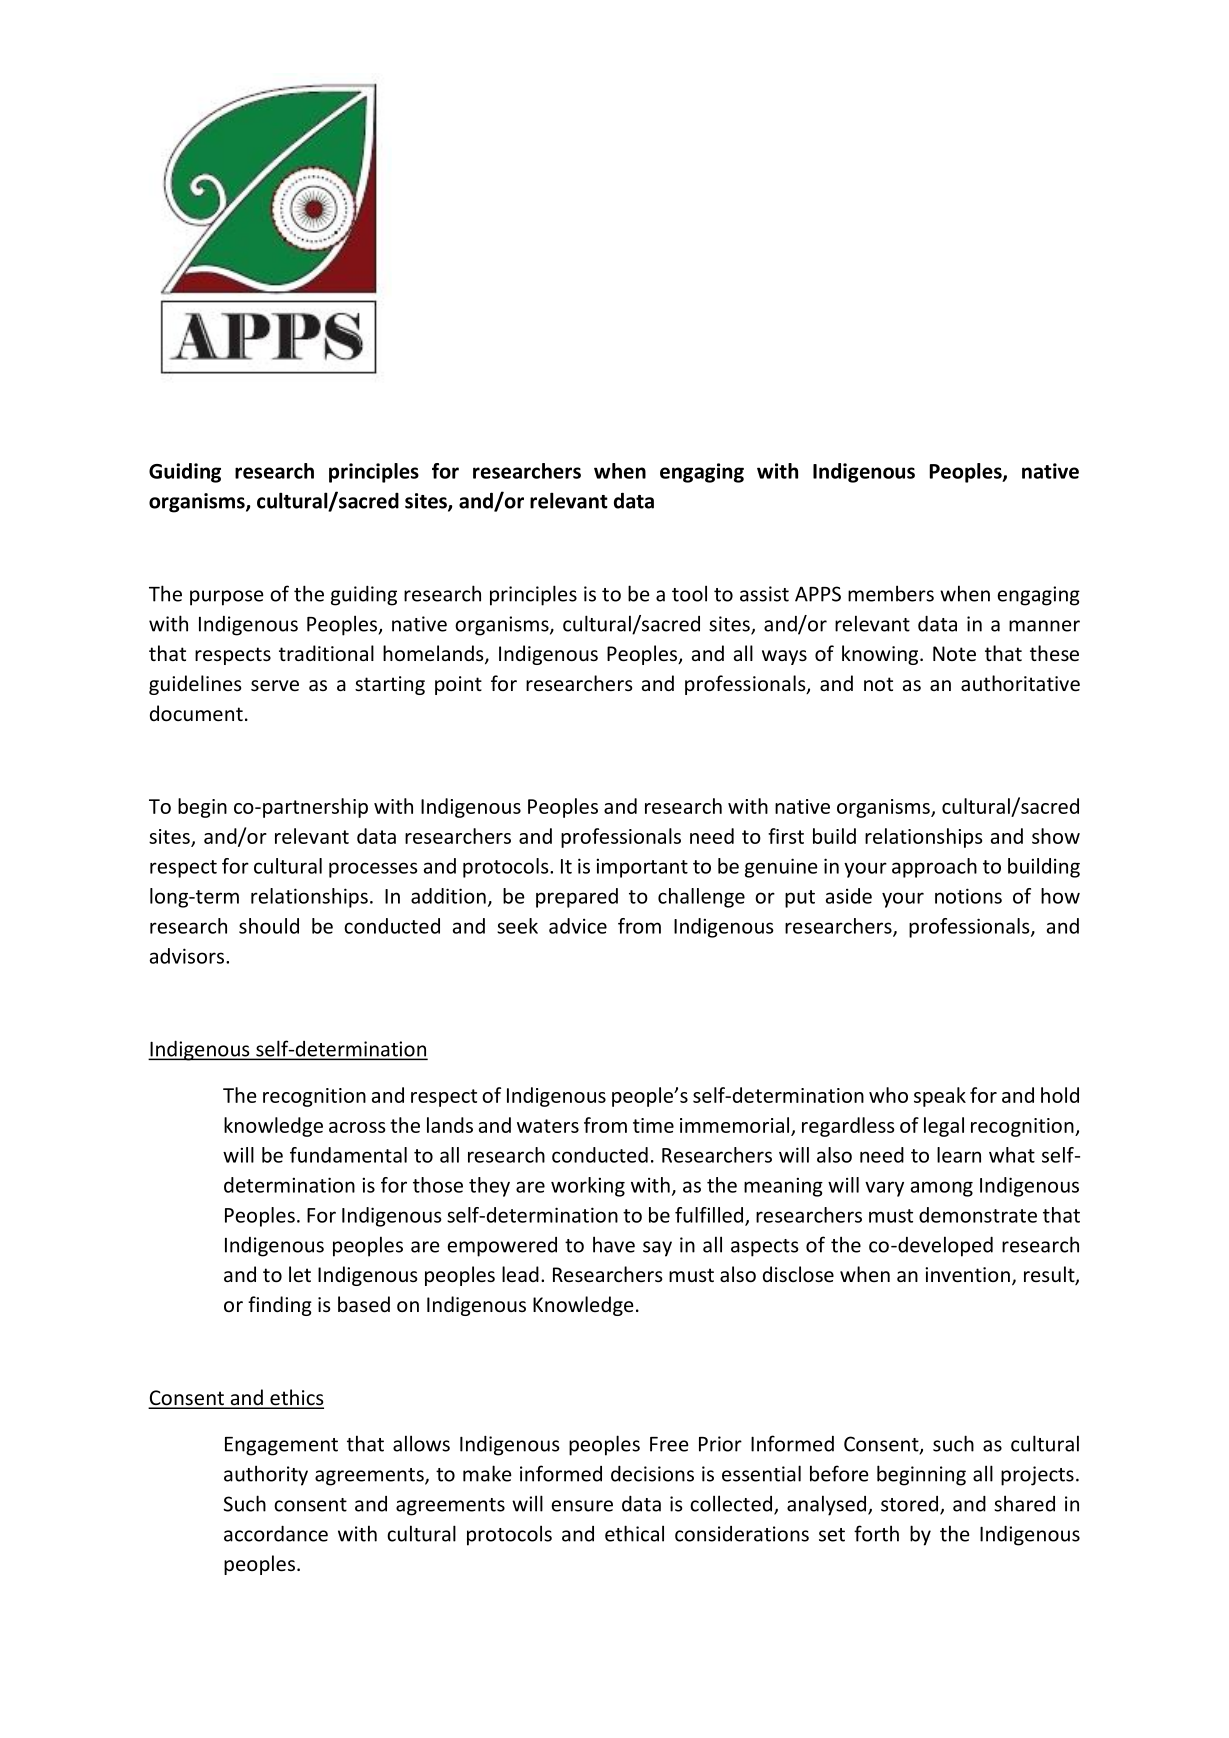 The image size is (1229, 1738). What do you see at coordinates (653, 1125) in the screenshot?
I see `time` at bounding box center [653, 1125].
